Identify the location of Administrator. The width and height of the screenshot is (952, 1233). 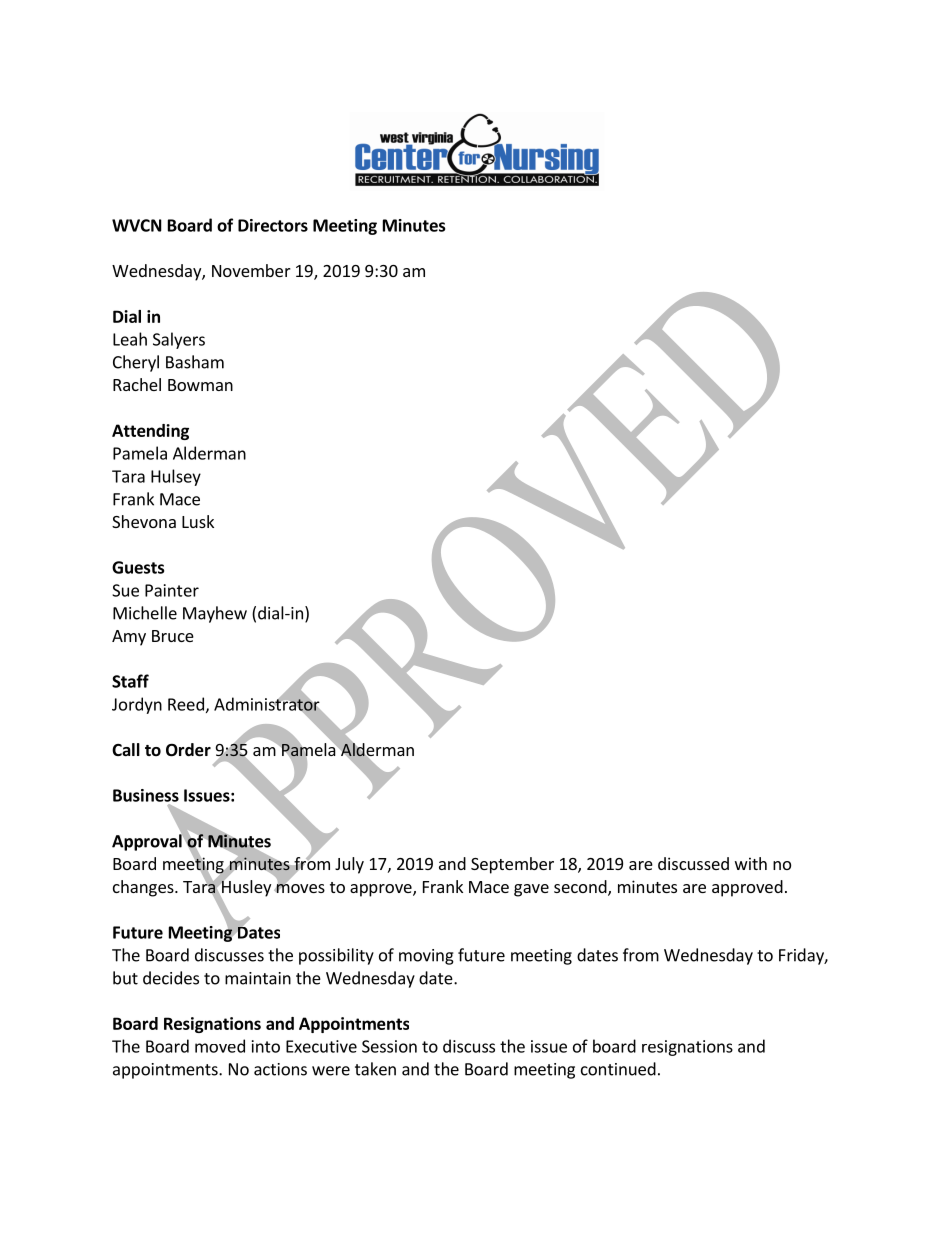
(268, 704).
